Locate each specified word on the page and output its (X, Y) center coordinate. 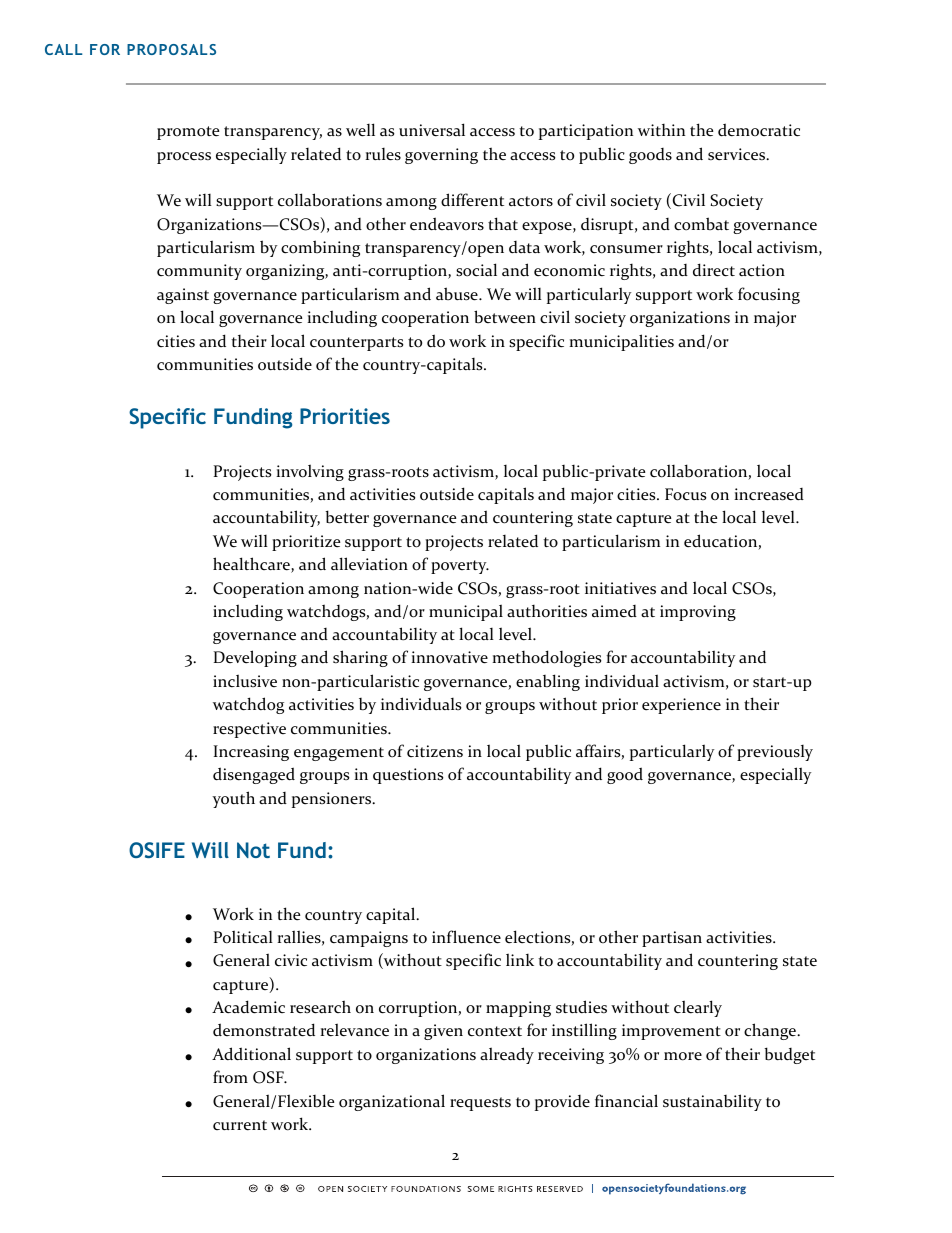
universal (432, 130)
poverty (460, 567)
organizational (392, 1102)
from (230, 1077)
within (661, 130)
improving (698, 613)
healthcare (252, 565)
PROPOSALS (171, 49)
